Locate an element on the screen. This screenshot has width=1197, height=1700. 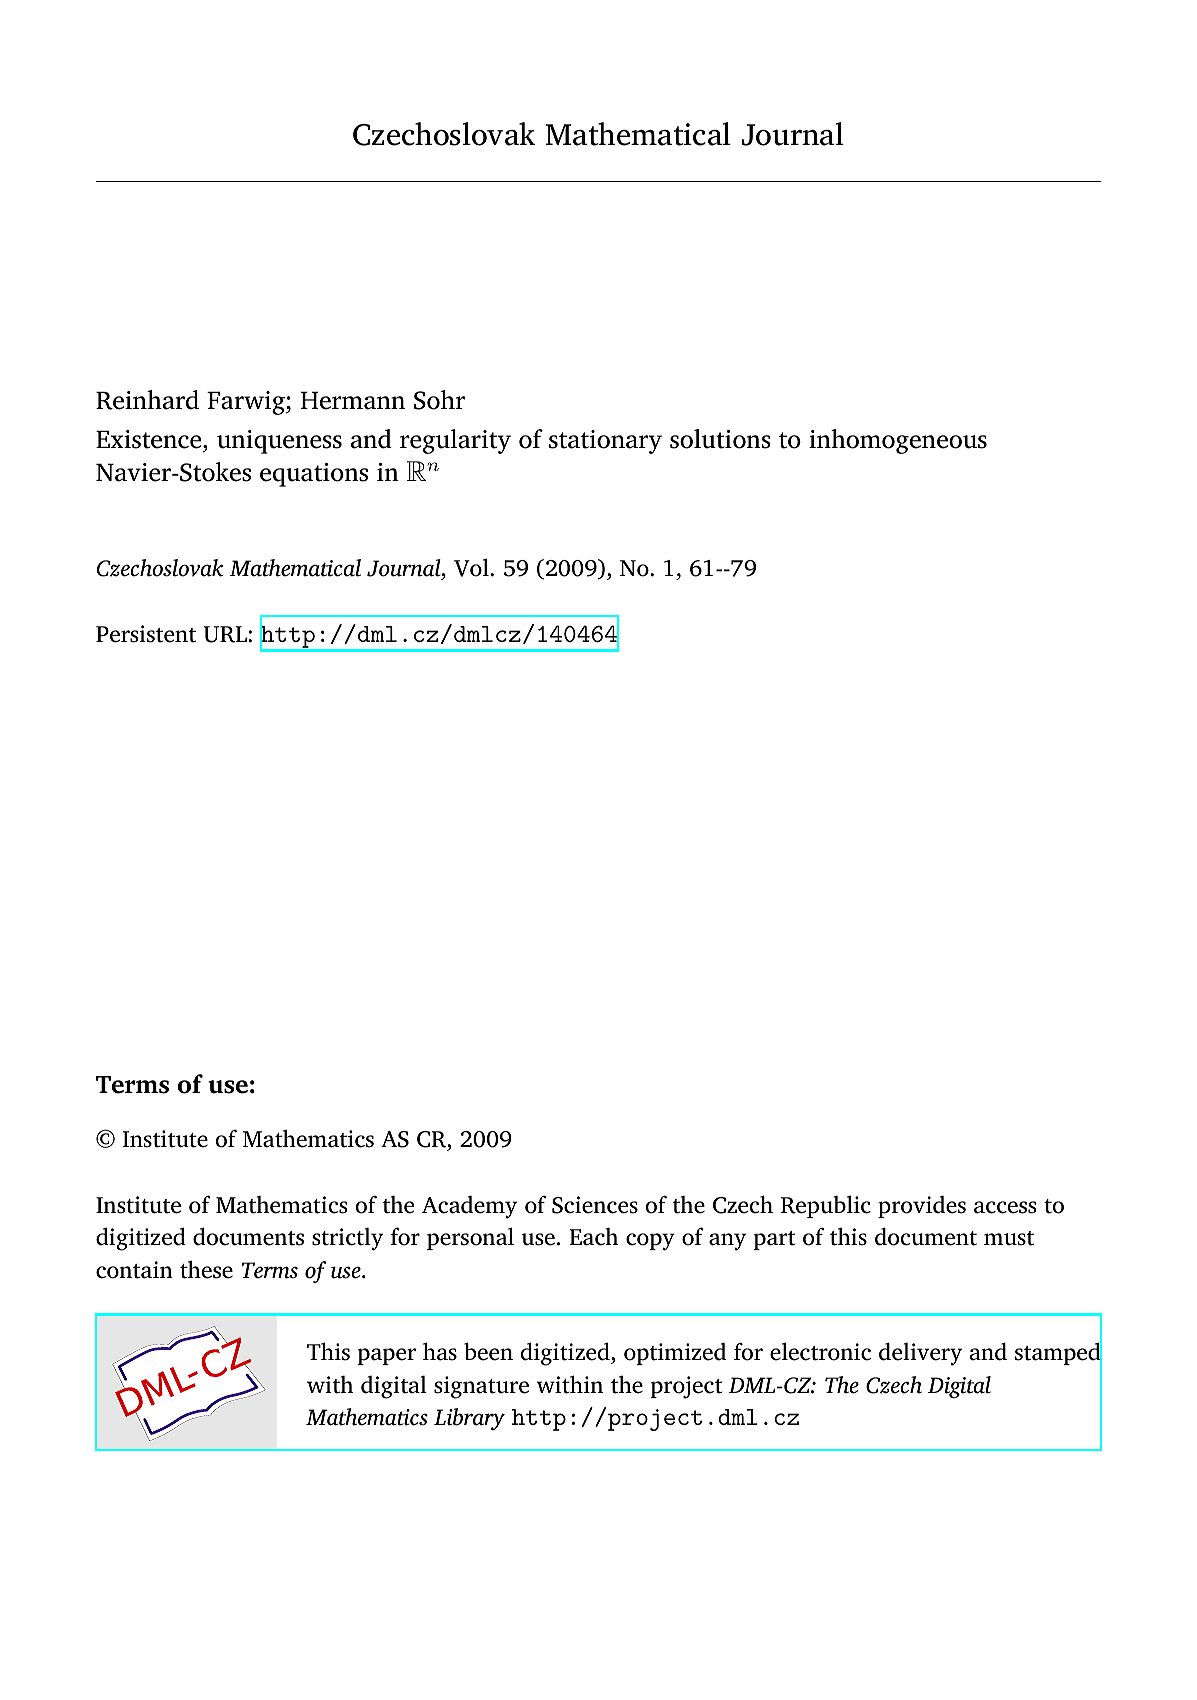
stationary is located at coordinates (605, 442).
